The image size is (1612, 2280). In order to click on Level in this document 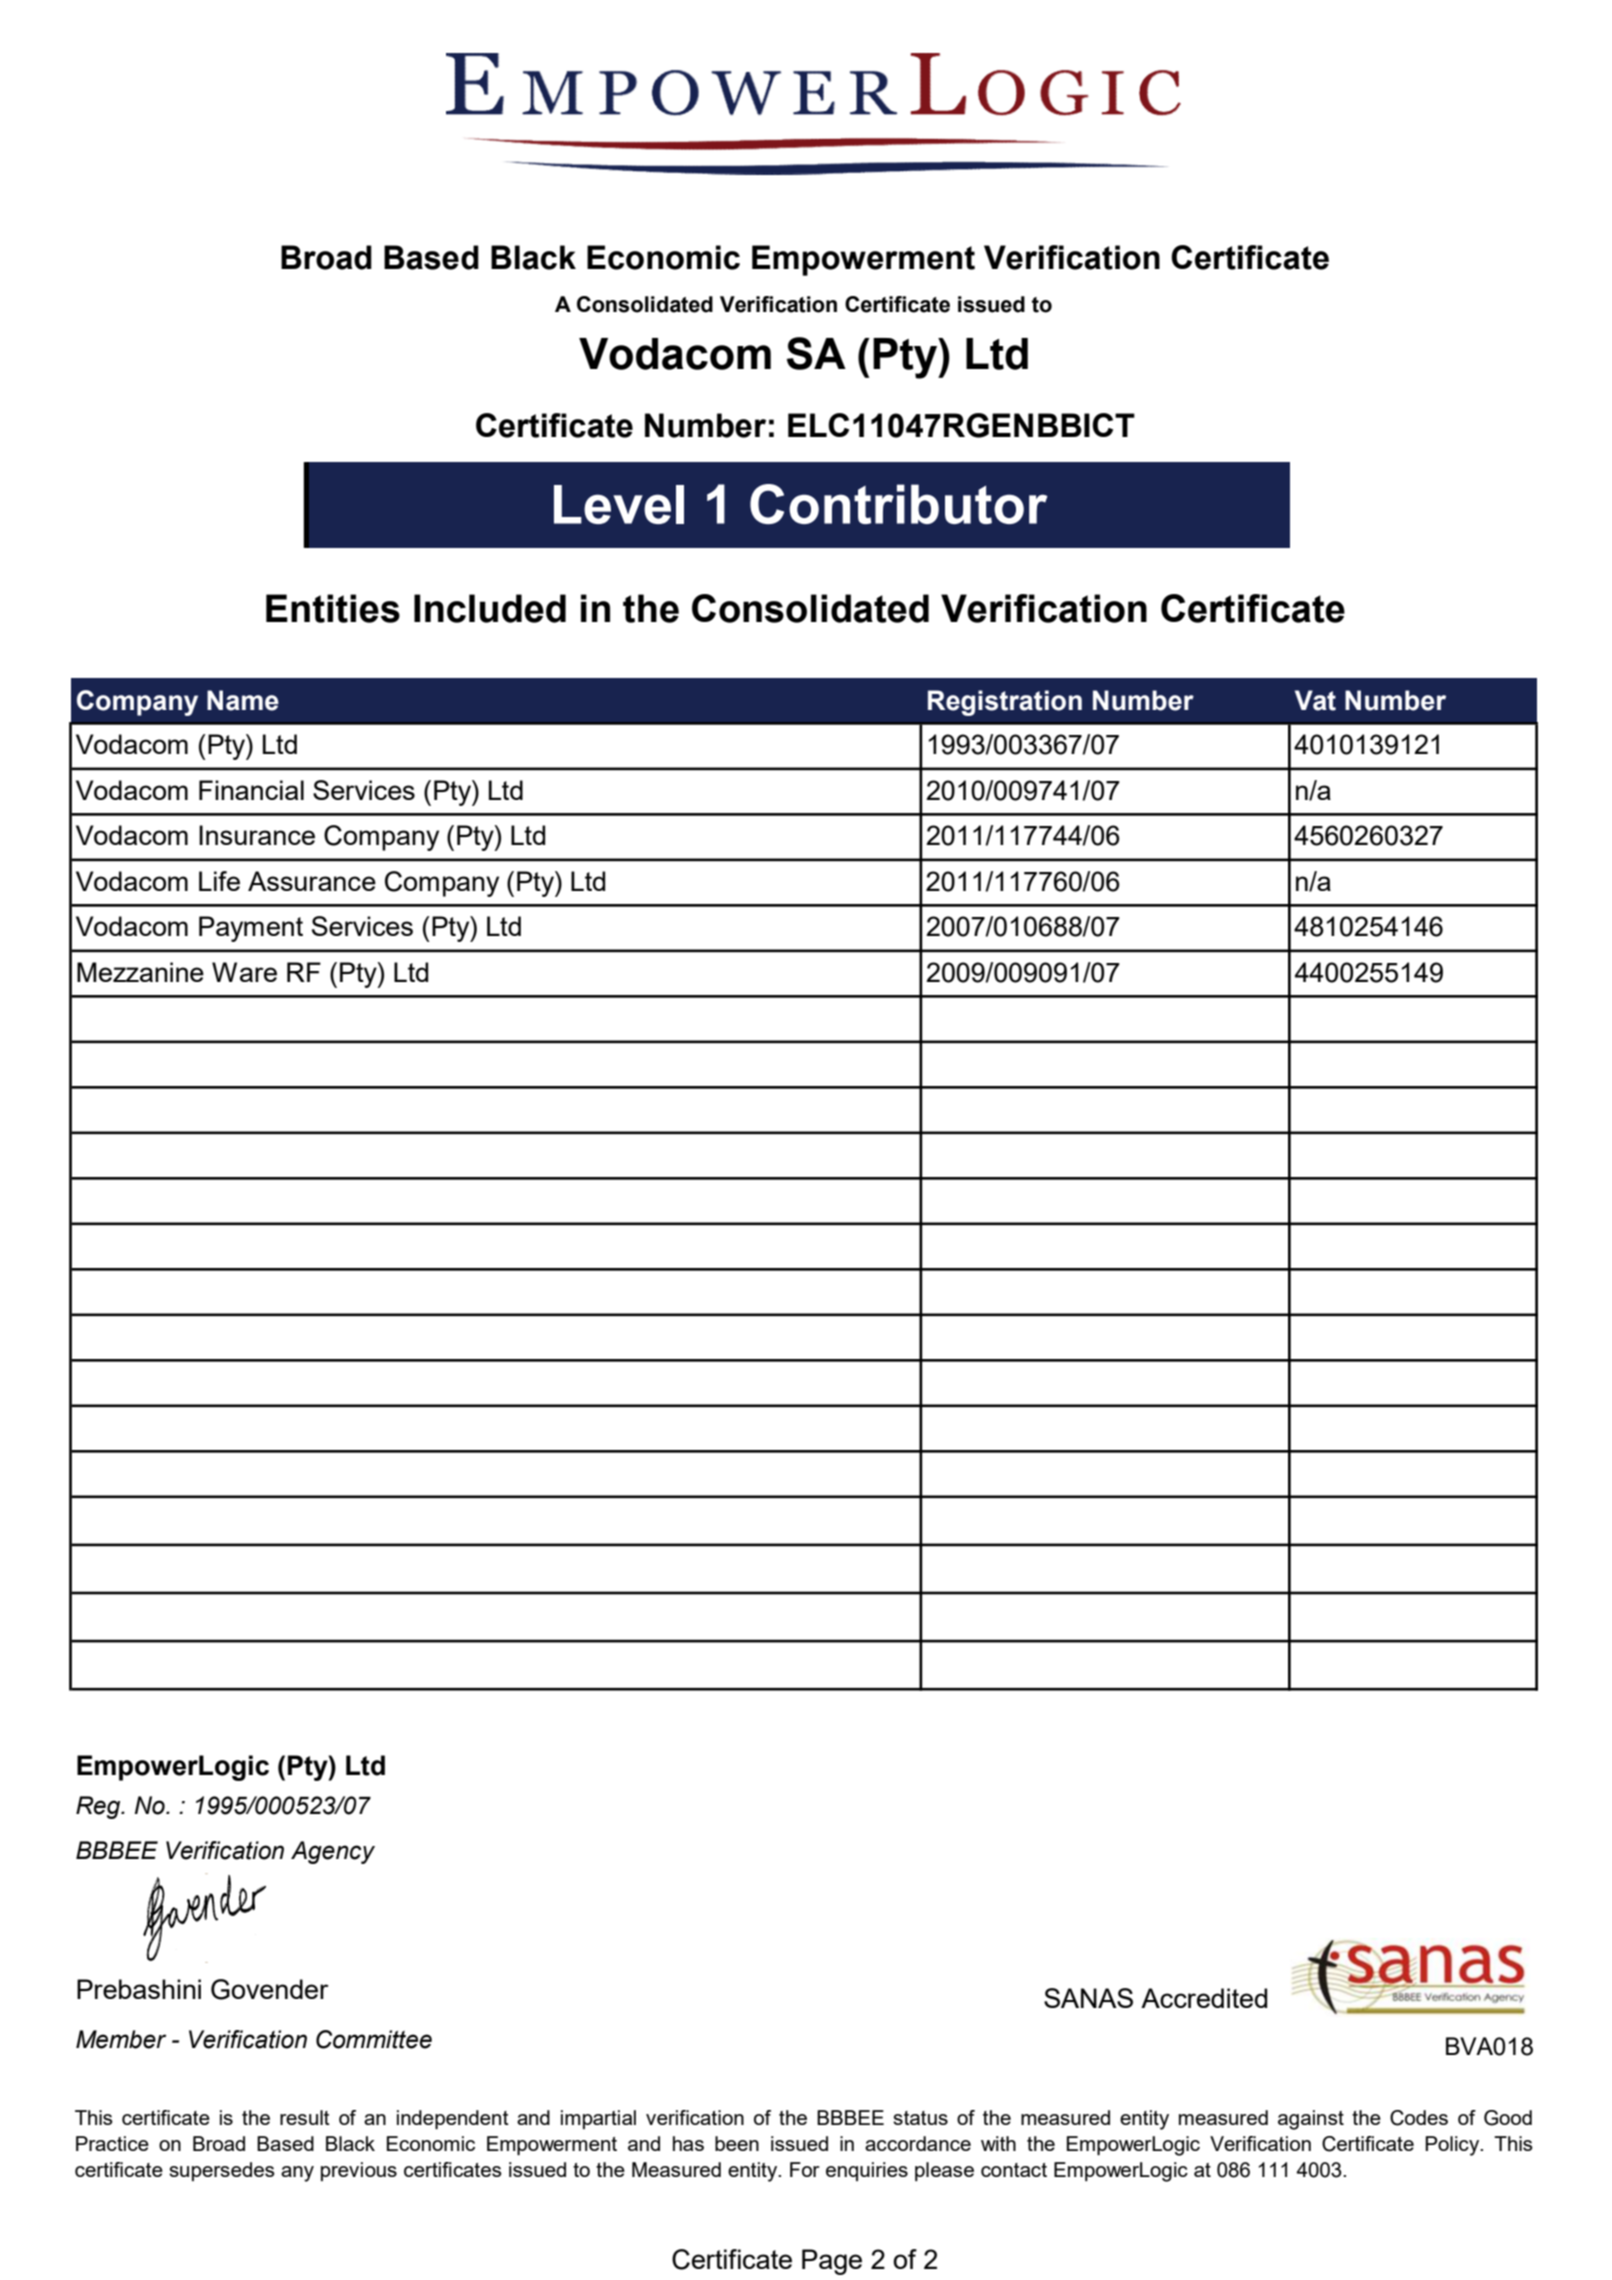, I will do `click(619, 504)`.
